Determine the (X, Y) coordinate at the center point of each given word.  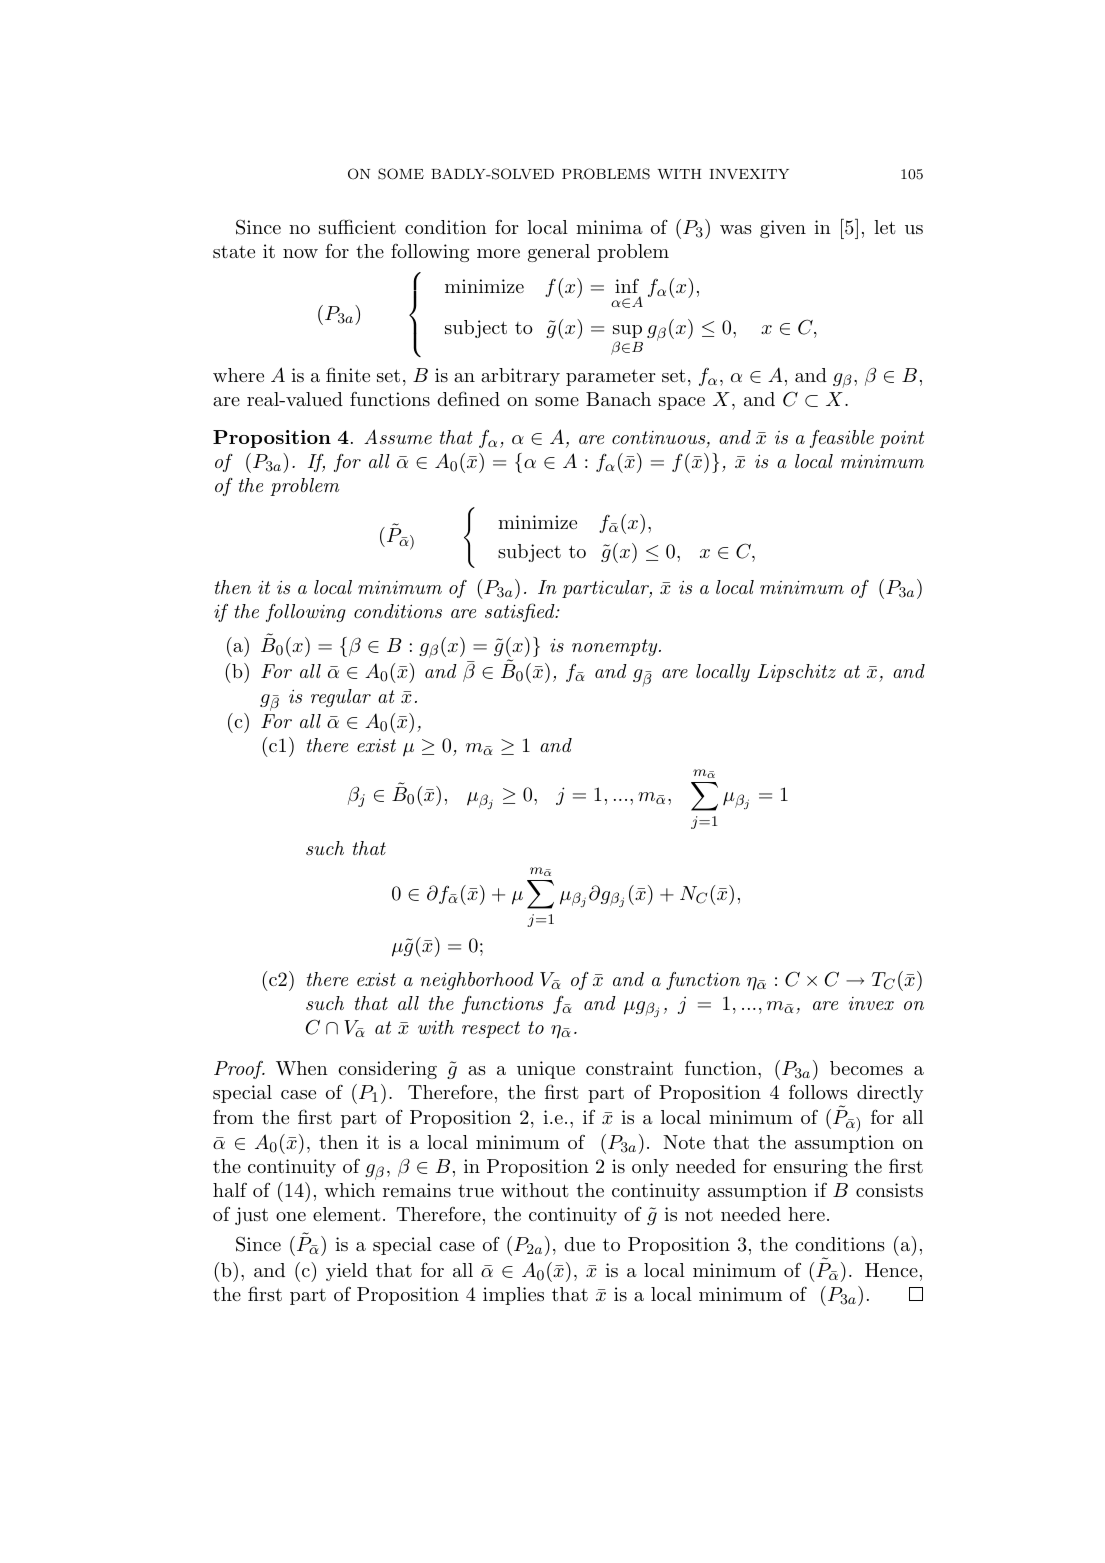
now (300, 253)
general (559, 253)
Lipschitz (796, 673)
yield (347, 1272)
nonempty (616, 647)
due (579, 1244)
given (783, 229)
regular (341, 698)
